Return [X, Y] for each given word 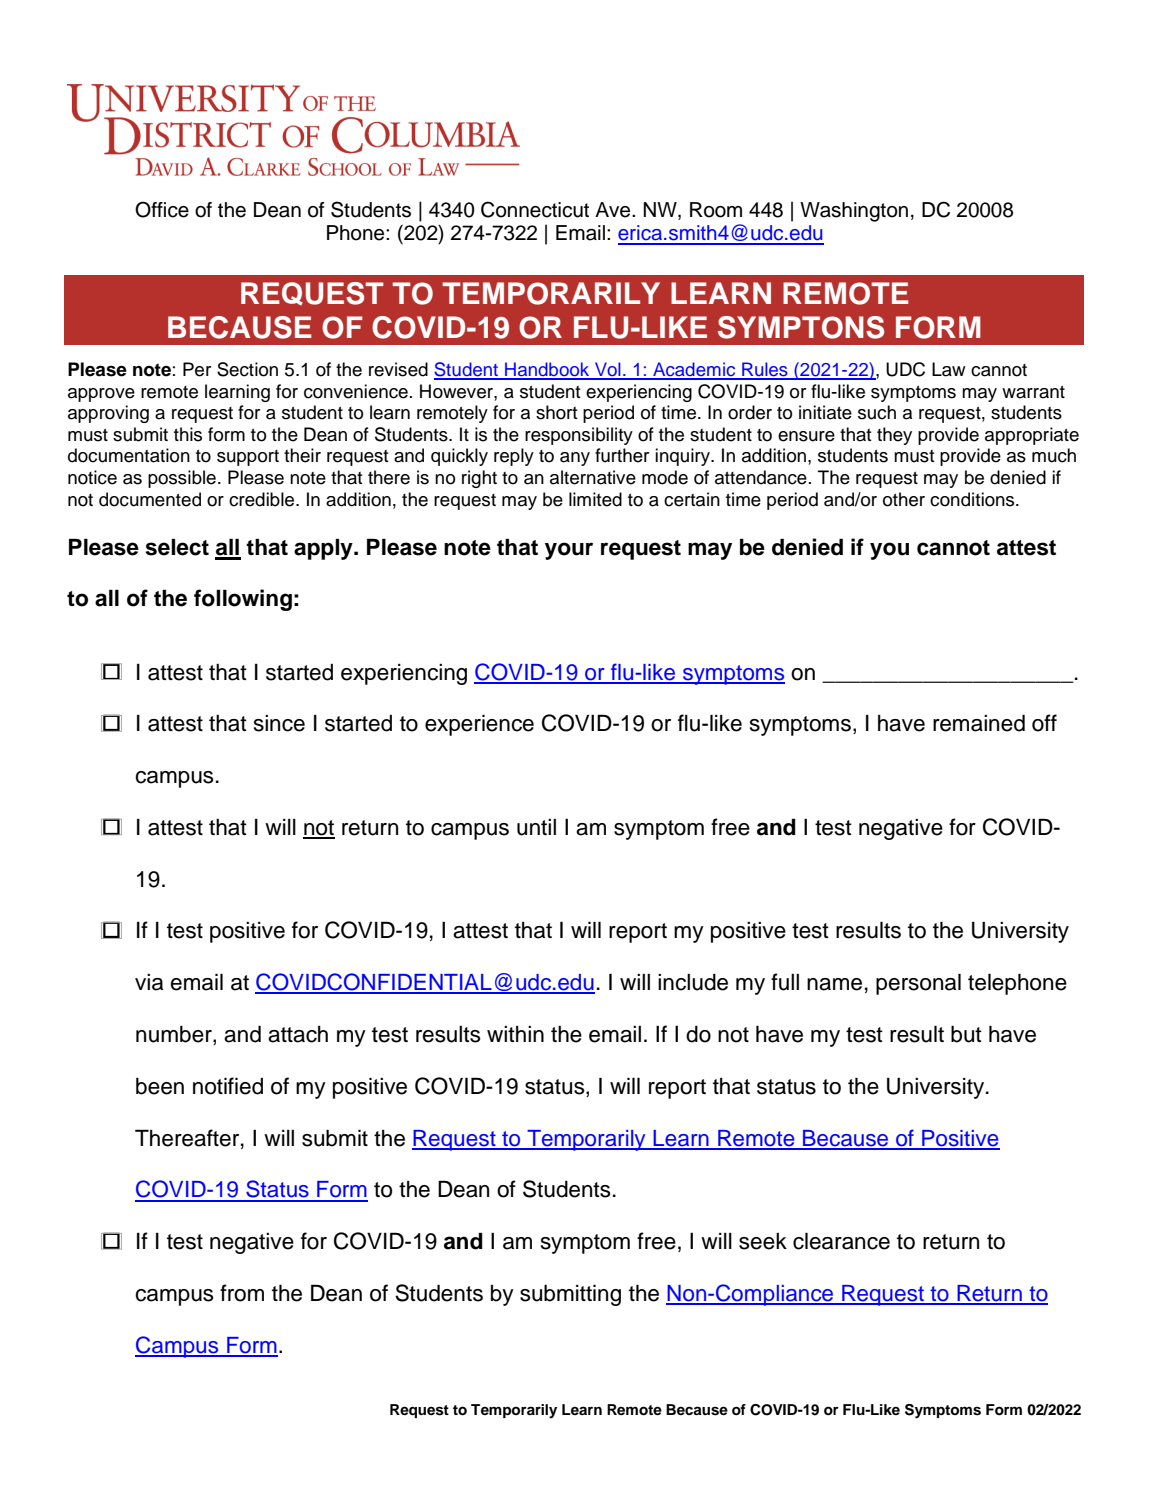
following [243, 600]
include [693, 982]
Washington [854, 212]
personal [918, 984]
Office [162, 209]
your [569, 551]
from [242, 1293]
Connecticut [535, 209]
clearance [841, 1241]
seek [763, 1241]
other [904, 499]
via [149, 982]
